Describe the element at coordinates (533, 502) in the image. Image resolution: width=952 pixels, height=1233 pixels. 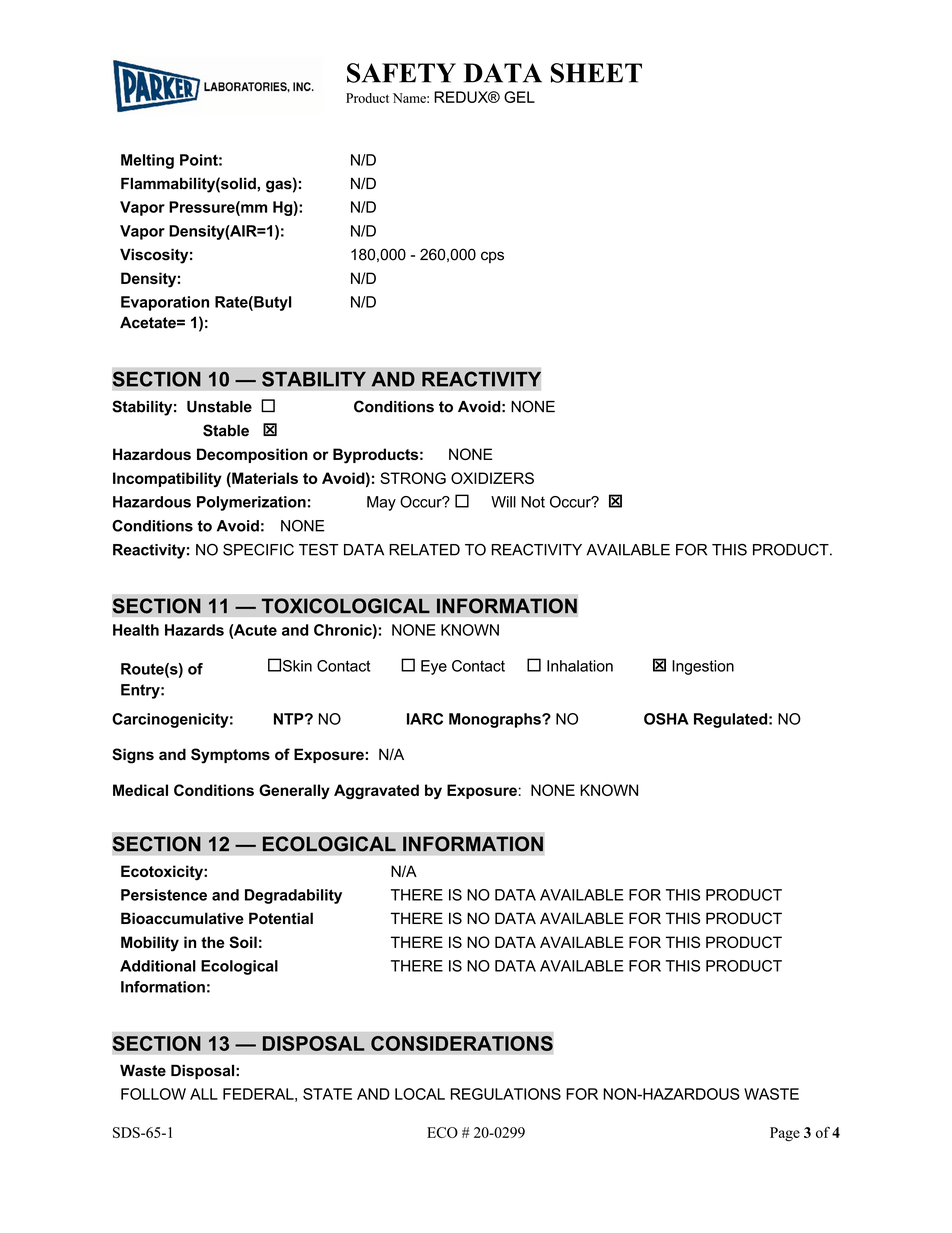
I see `Not` at that location.
